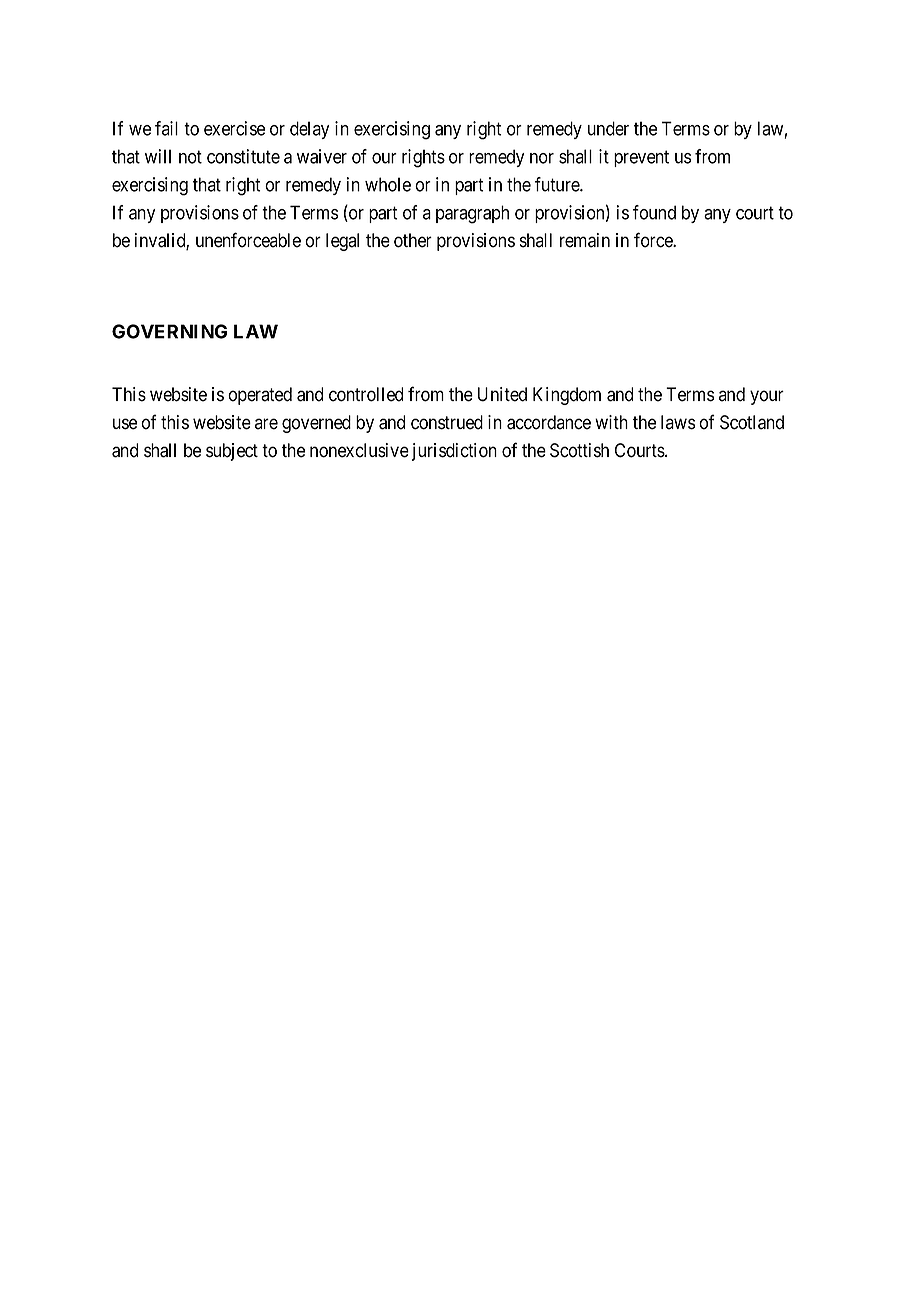 The height and width of the screenshot is (1308, 924). What do you see at coordinates (678, 422) in the screenshot?
I see `laws` at bounding box center [678, 422].
